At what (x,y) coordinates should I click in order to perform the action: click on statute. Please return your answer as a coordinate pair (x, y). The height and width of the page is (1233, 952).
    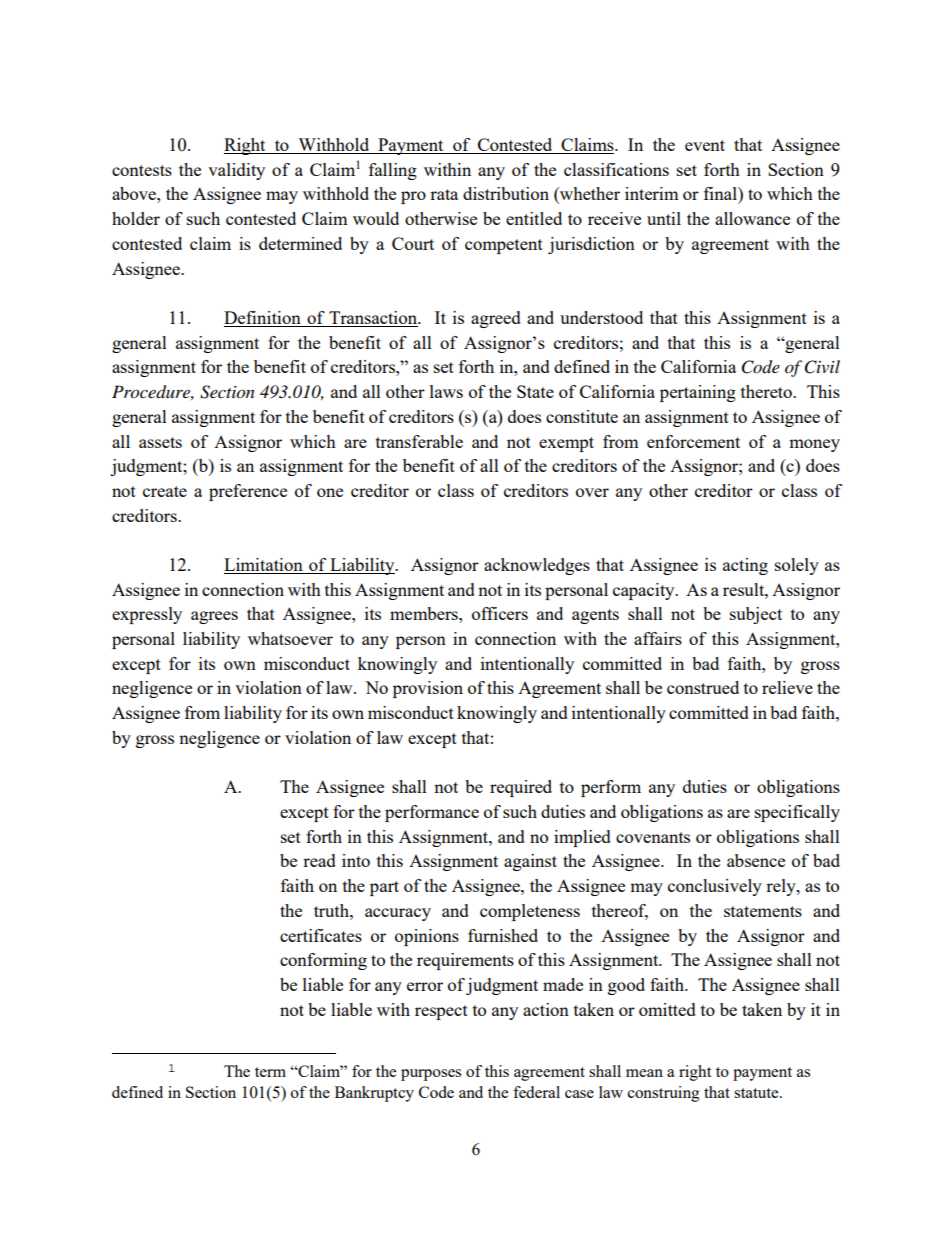
    Looking at the image, I should click on (757, 1093).
